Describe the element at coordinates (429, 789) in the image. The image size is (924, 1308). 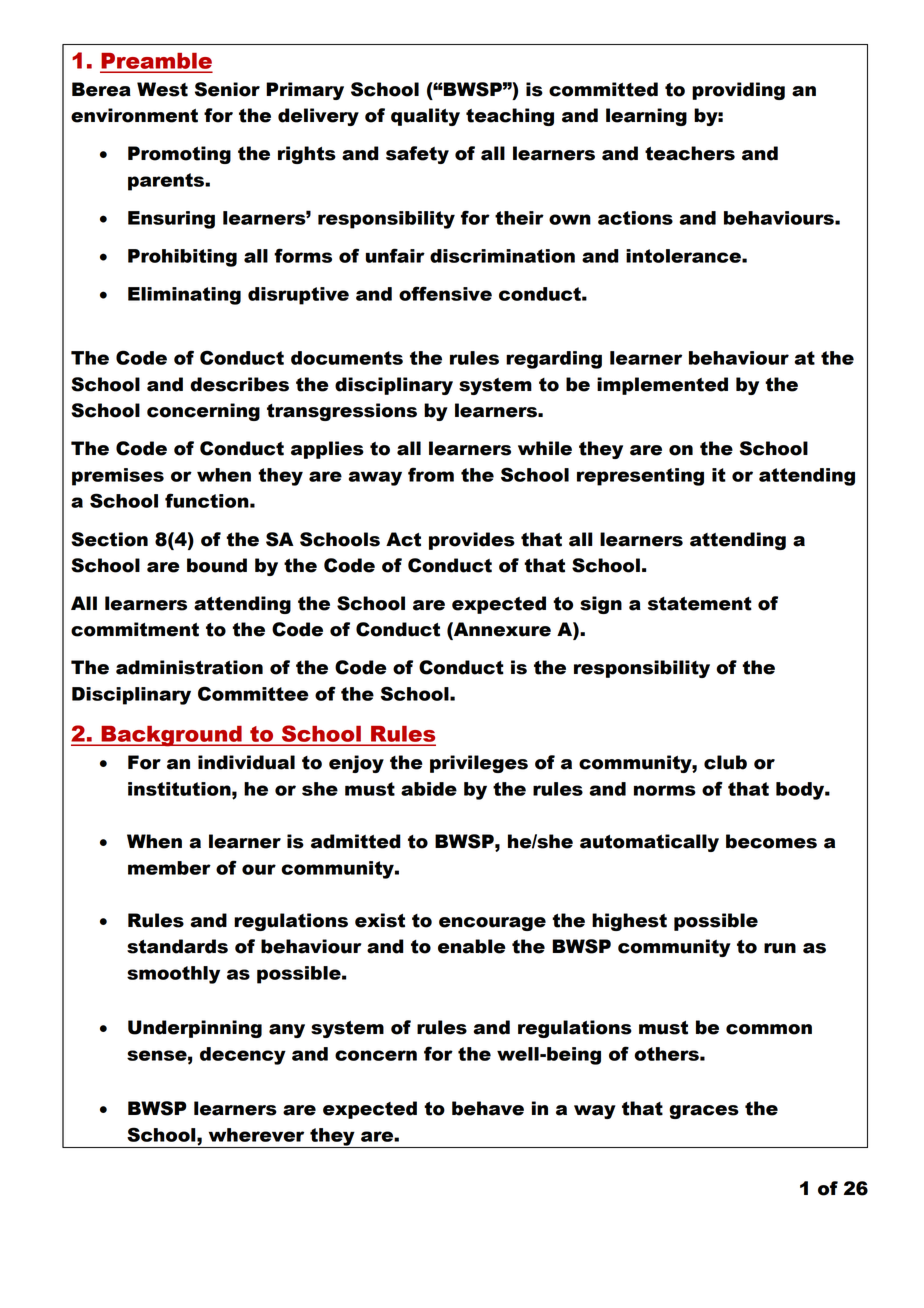
I see `abide` at that location.
